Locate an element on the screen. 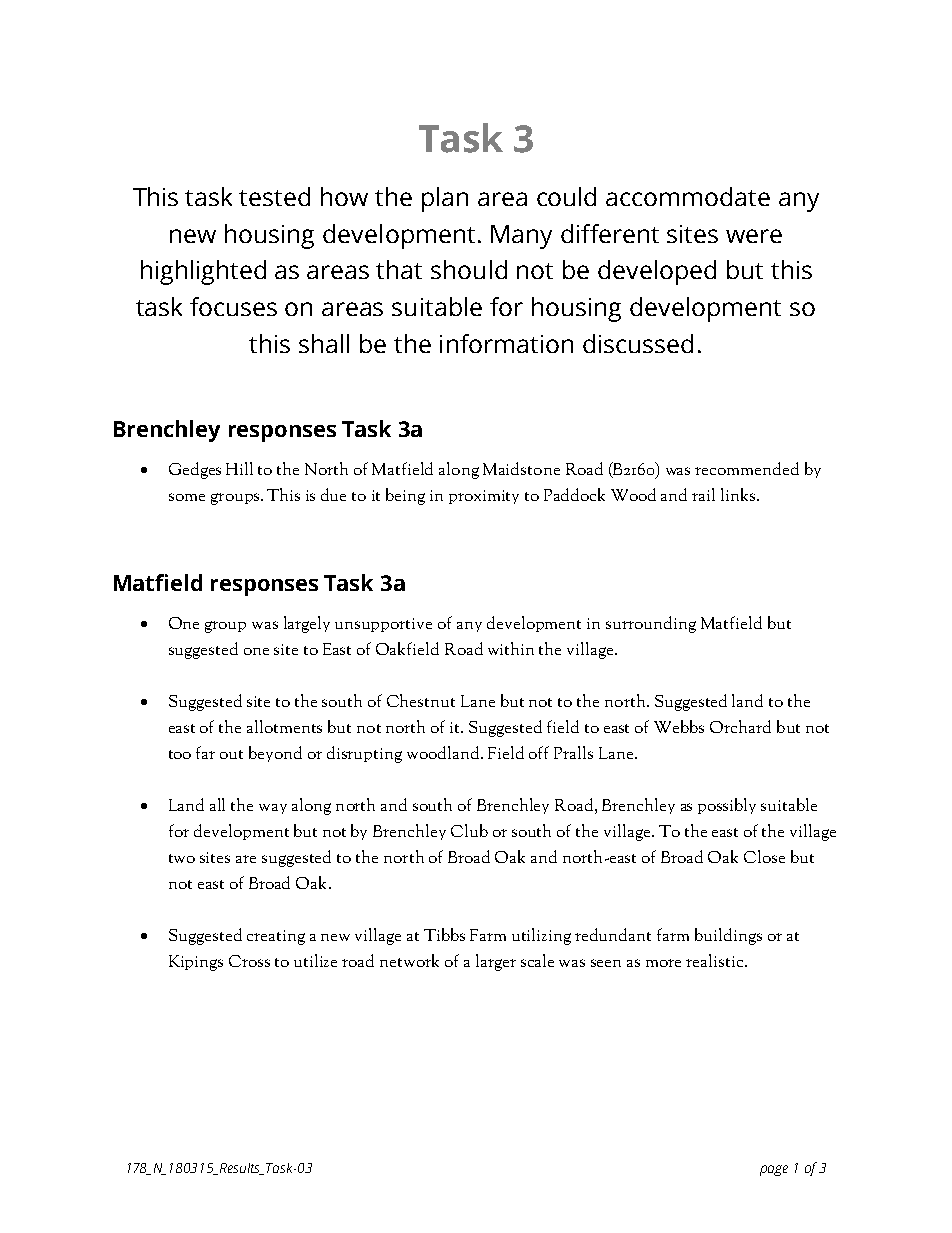  tested is located at coordinates (274, 196).
